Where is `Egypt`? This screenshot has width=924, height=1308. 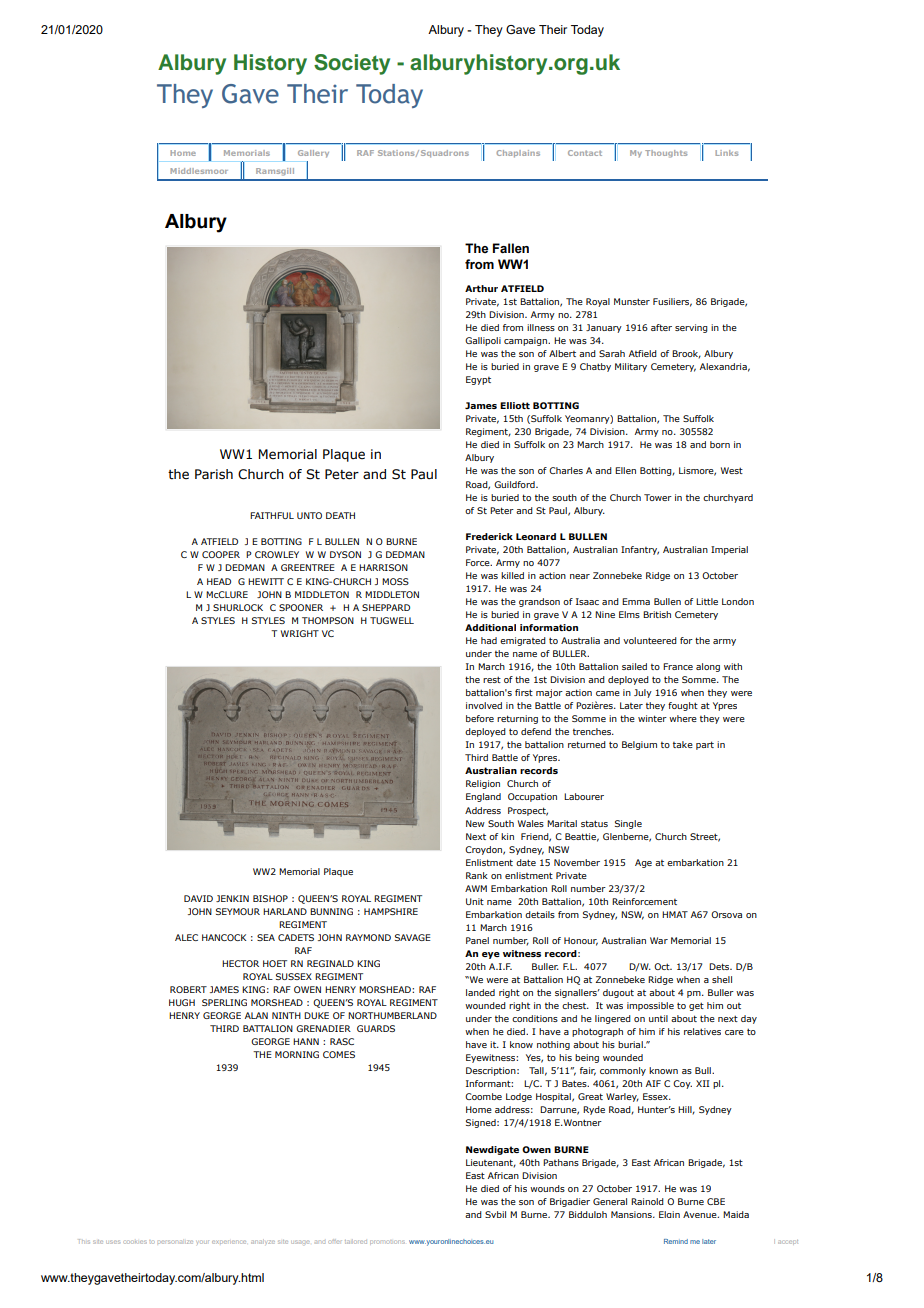
Egypt is located at coordinates (478, 380).
